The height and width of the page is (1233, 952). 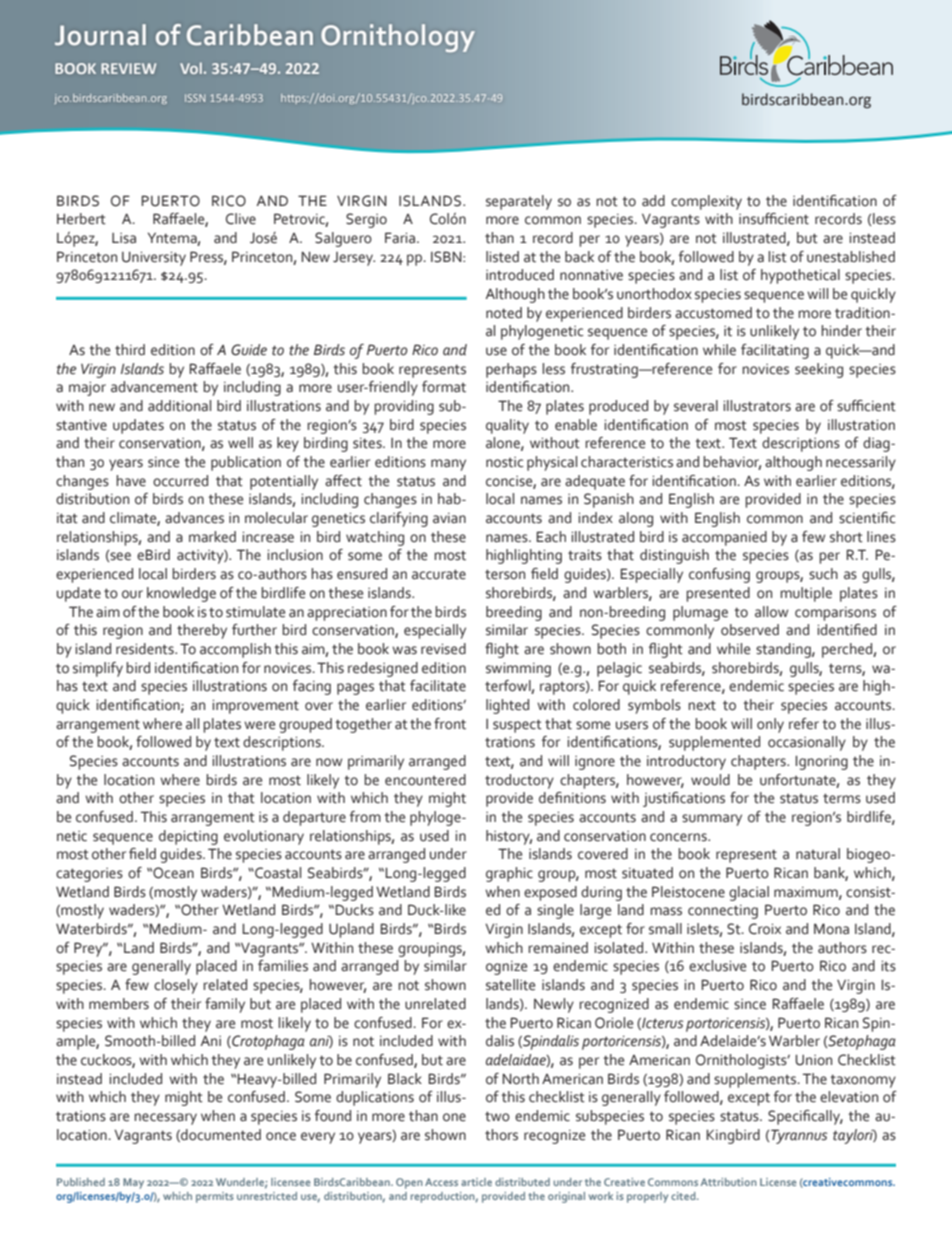 I want to click on knowledge, so click(x=181, y=594).
